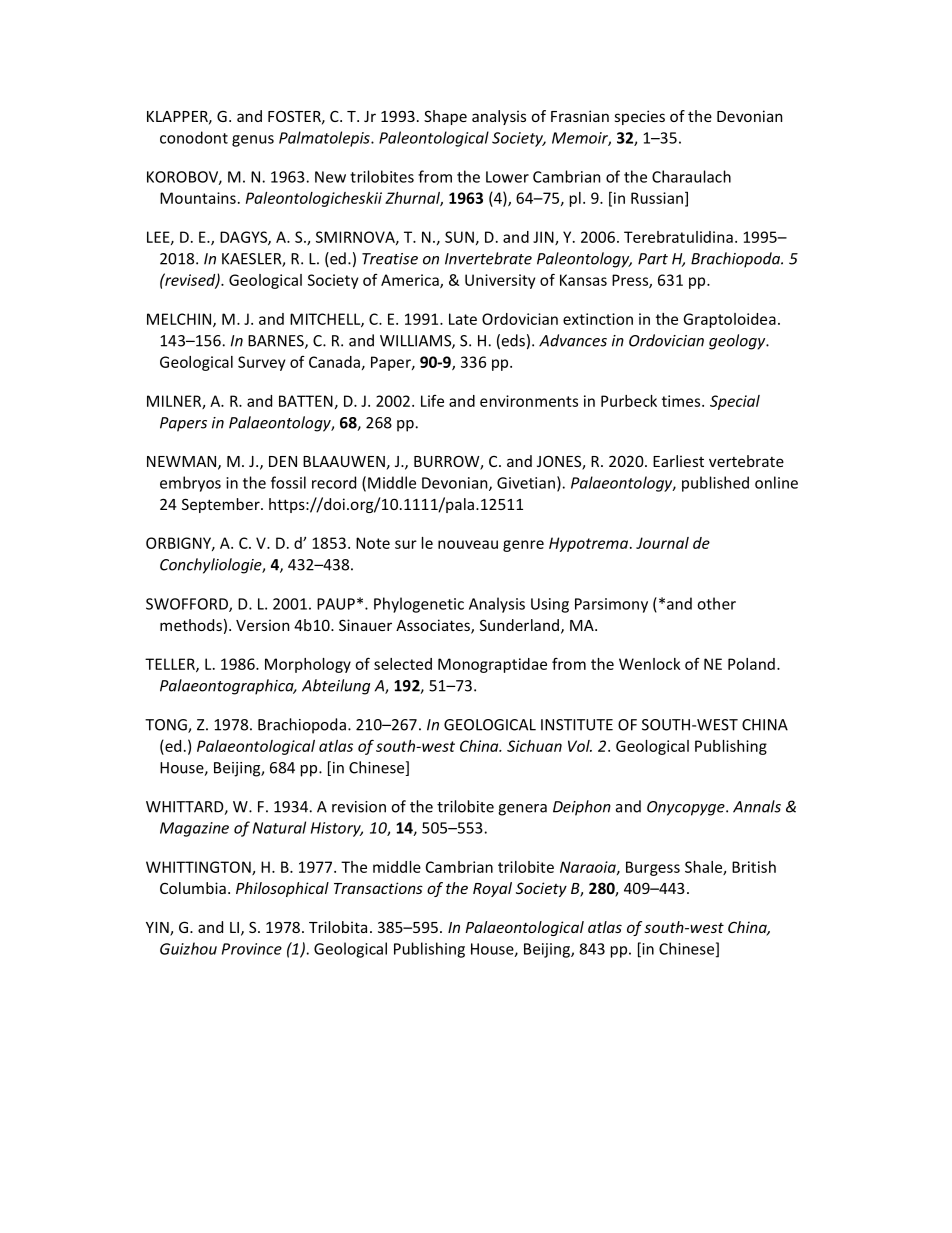  Describe the element at coordinates (252, 949) in the document. I see `Province` at that location.
